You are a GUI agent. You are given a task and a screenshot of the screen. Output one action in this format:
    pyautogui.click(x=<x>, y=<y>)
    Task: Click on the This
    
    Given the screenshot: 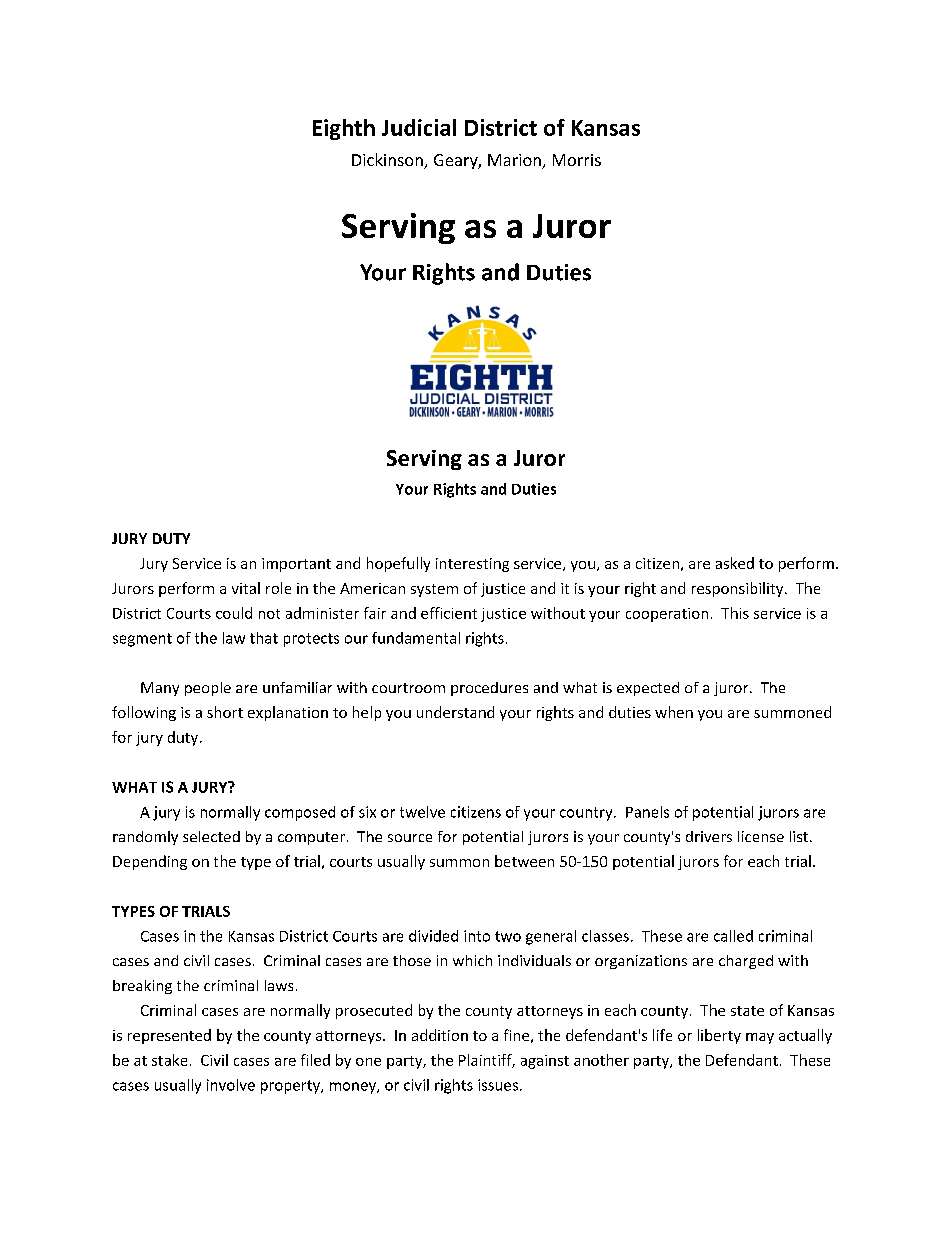 What is the action you would take?
    pyautogui.click(x=735, y=613)
